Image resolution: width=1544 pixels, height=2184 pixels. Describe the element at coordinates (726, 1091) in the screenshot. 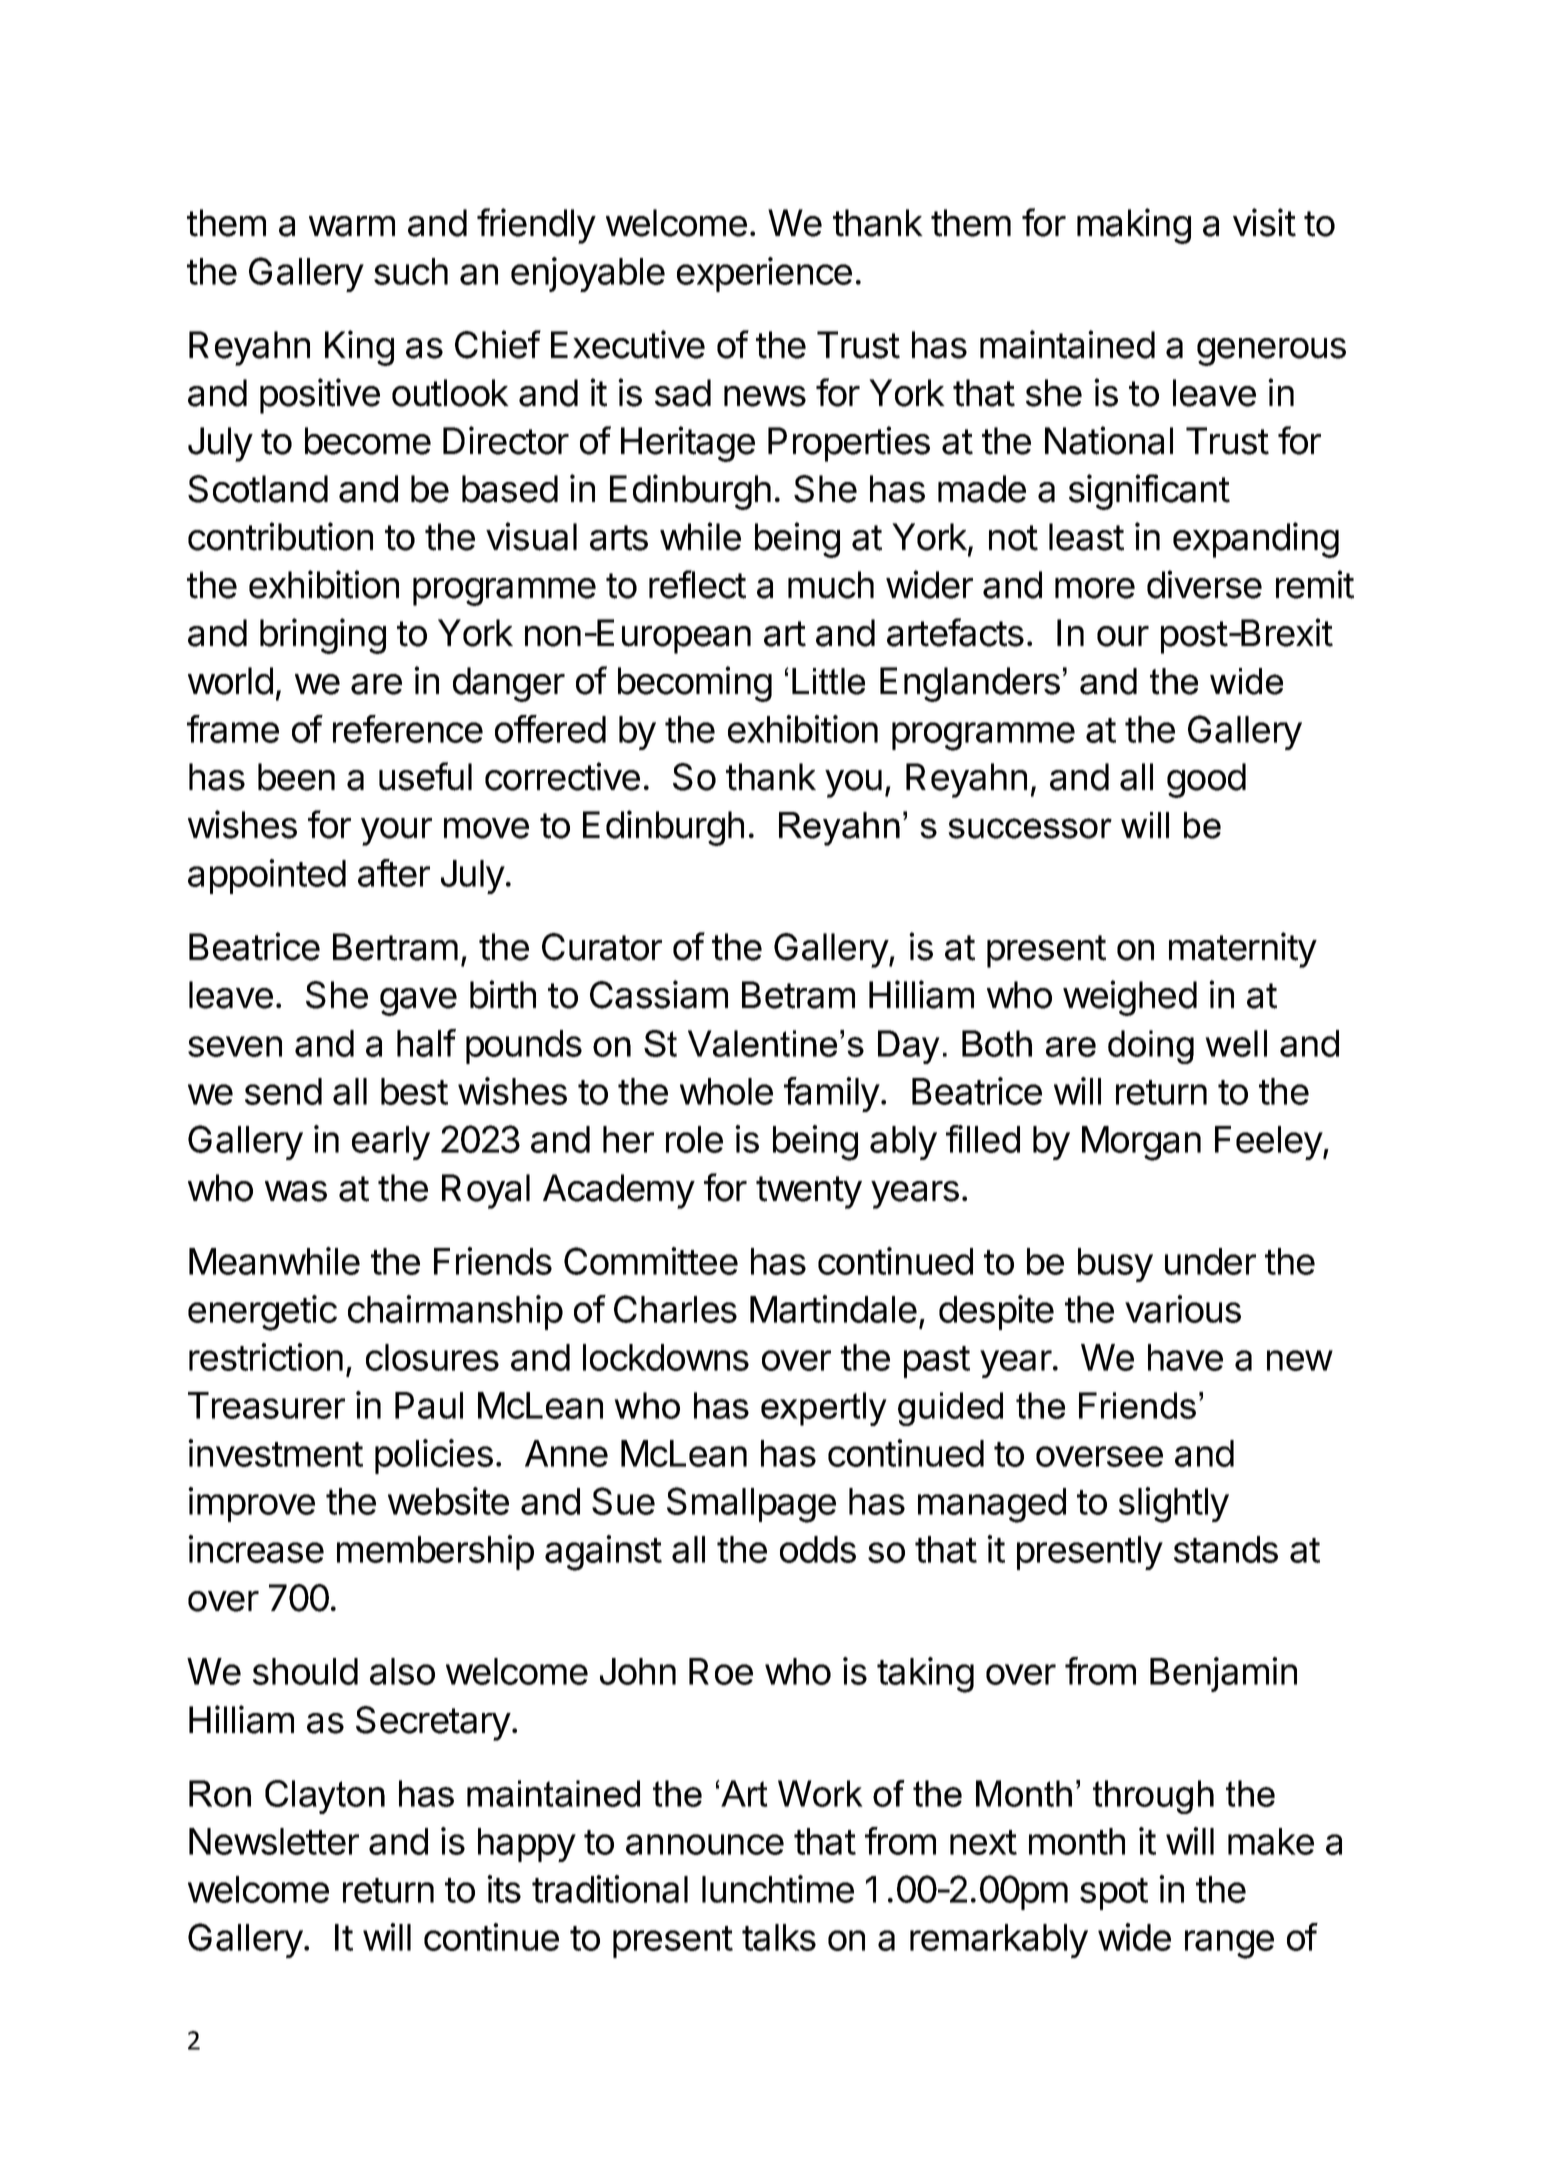

I see `whole` at that location.
